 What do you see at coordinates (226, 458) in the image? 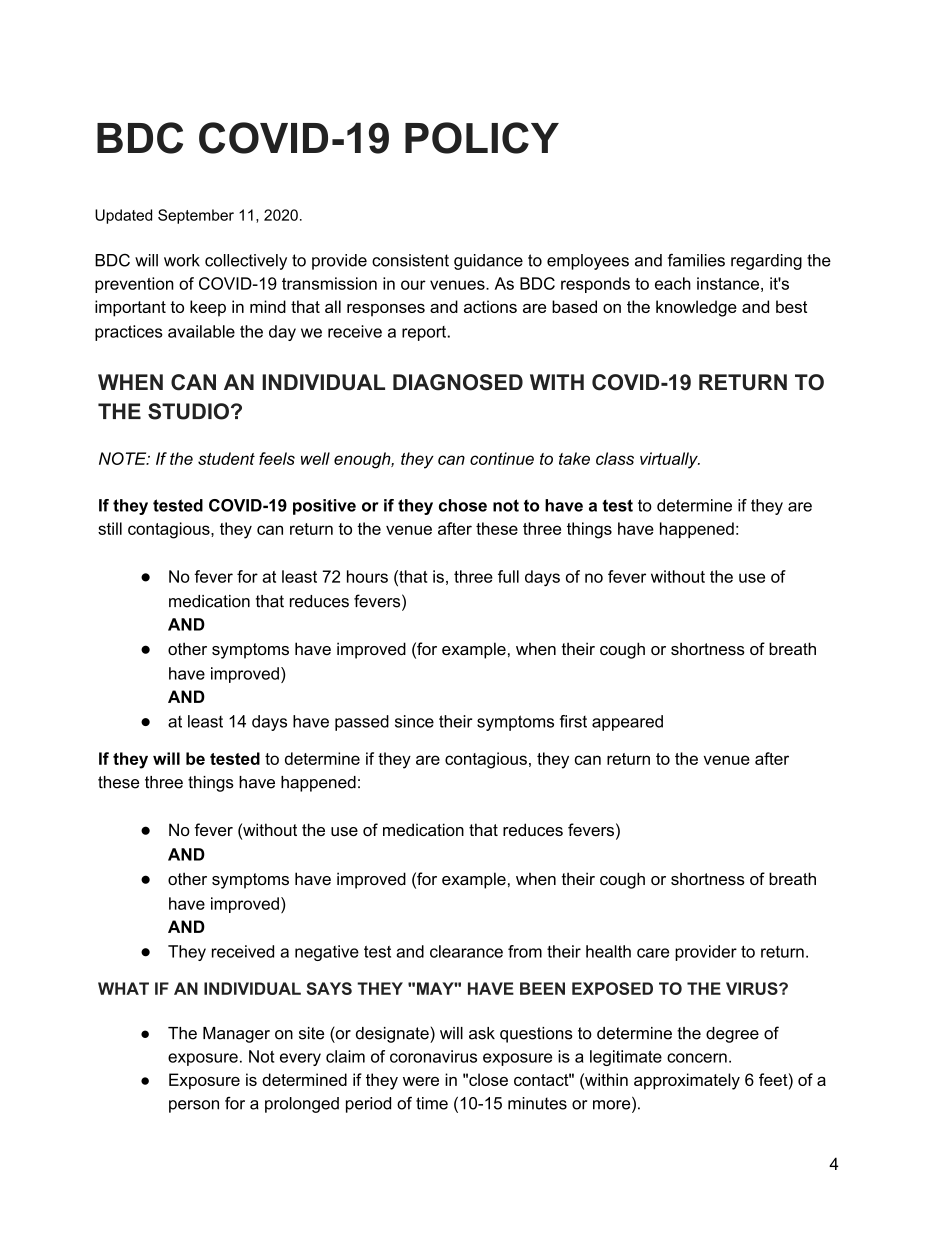
I see `student` at bounding box center [226, 458].
